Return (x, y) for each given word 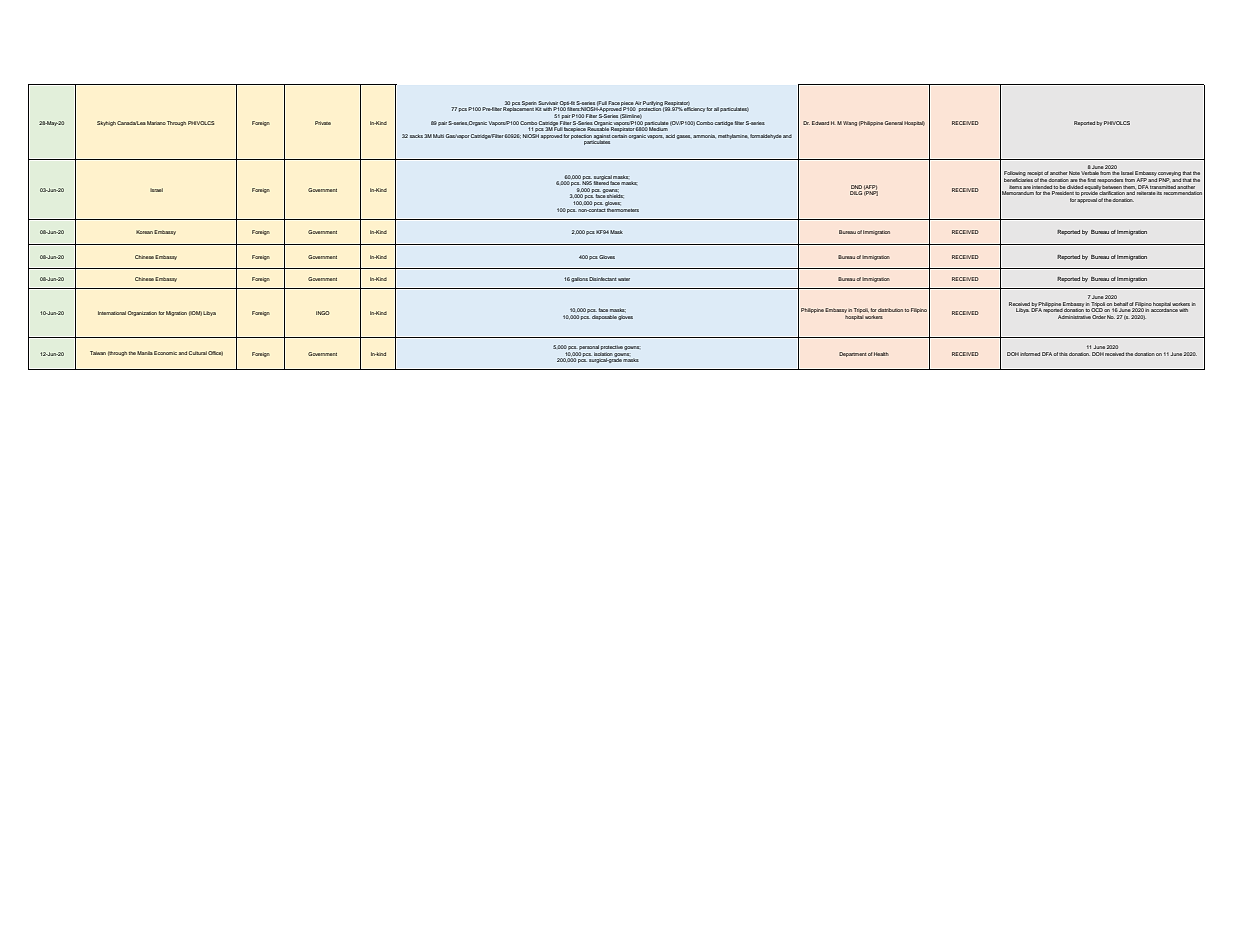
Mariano (156, 123)
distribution (890, 310)
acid (670, 136)
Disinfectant (603, 279)
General (894, 123)
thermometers (622, 208)
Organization (142, 313)
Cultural (198, 353)
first (1092, 180)
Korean (144, 232)
